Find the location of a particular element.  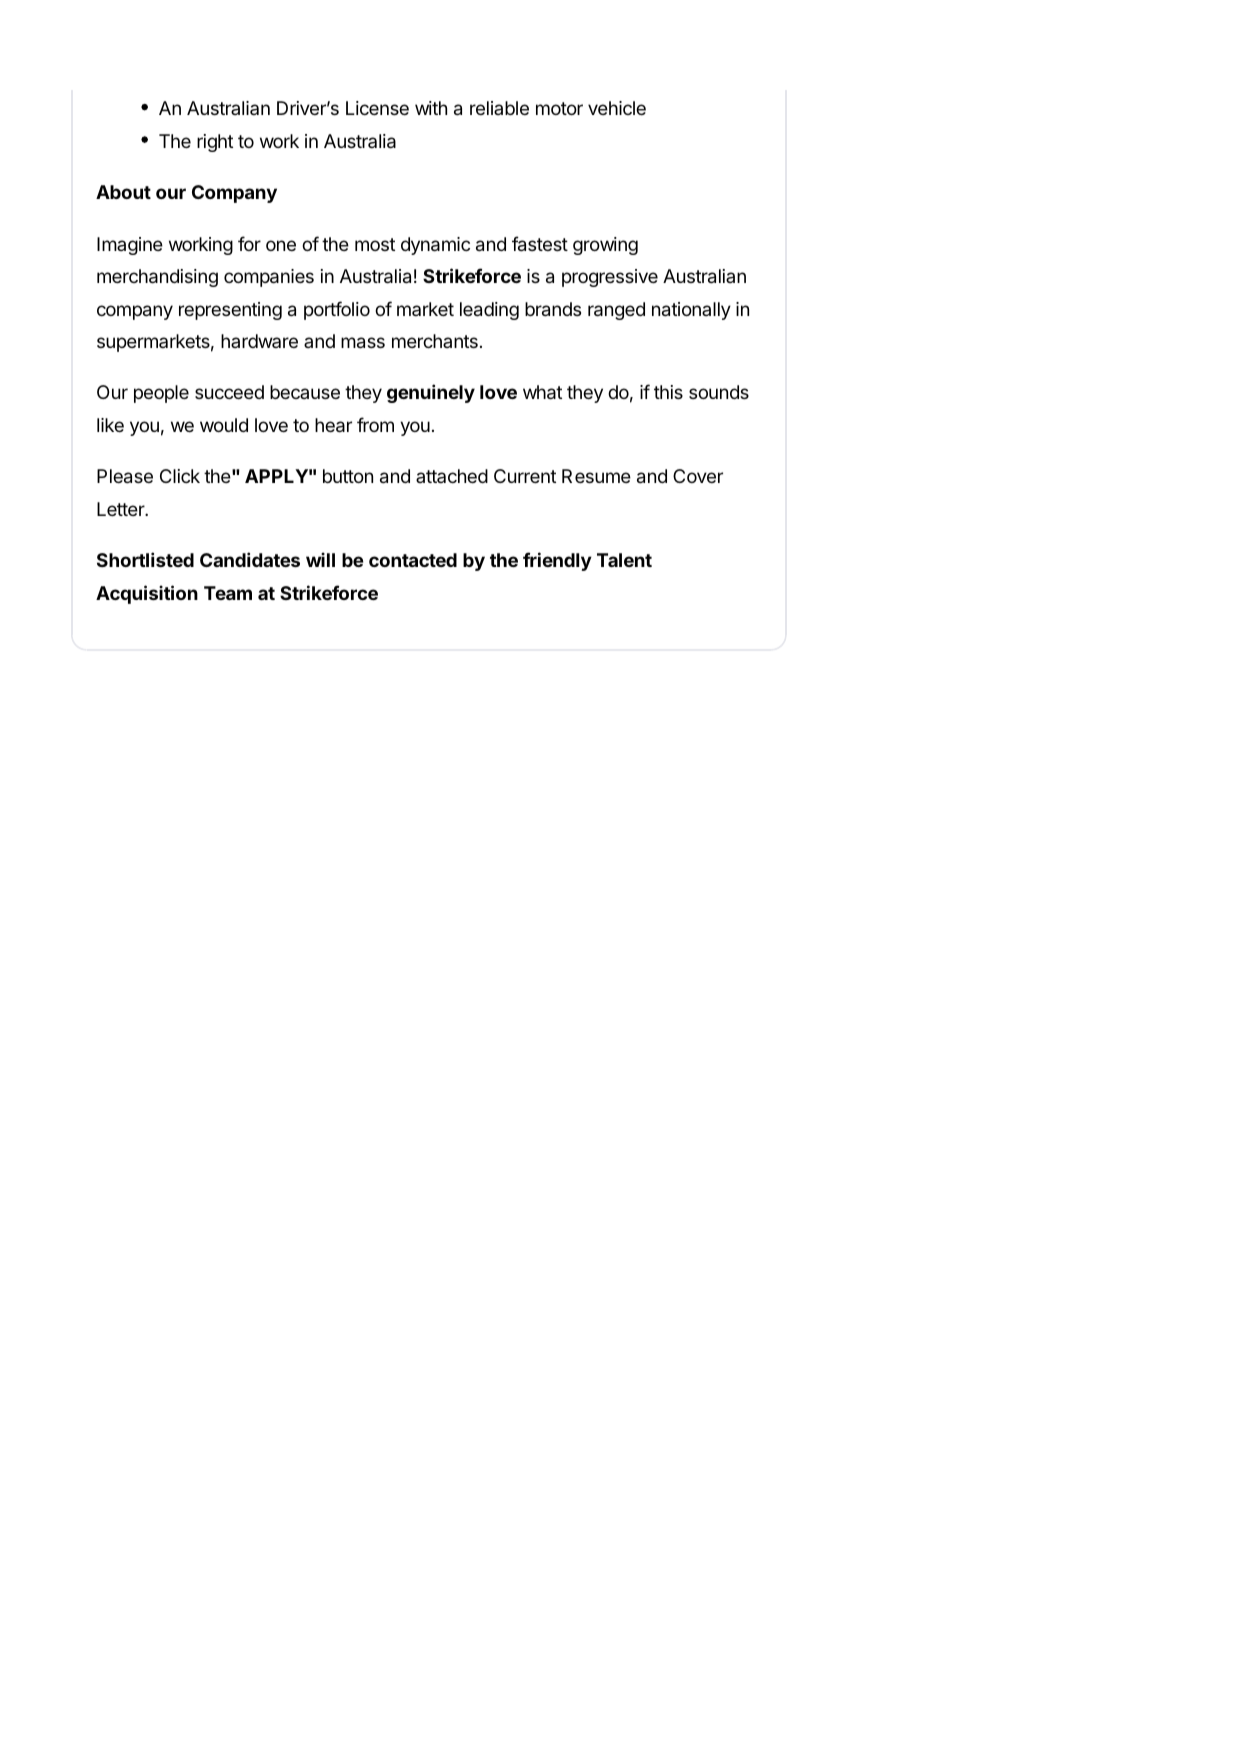

growing is located at coordinates (605, 246).
